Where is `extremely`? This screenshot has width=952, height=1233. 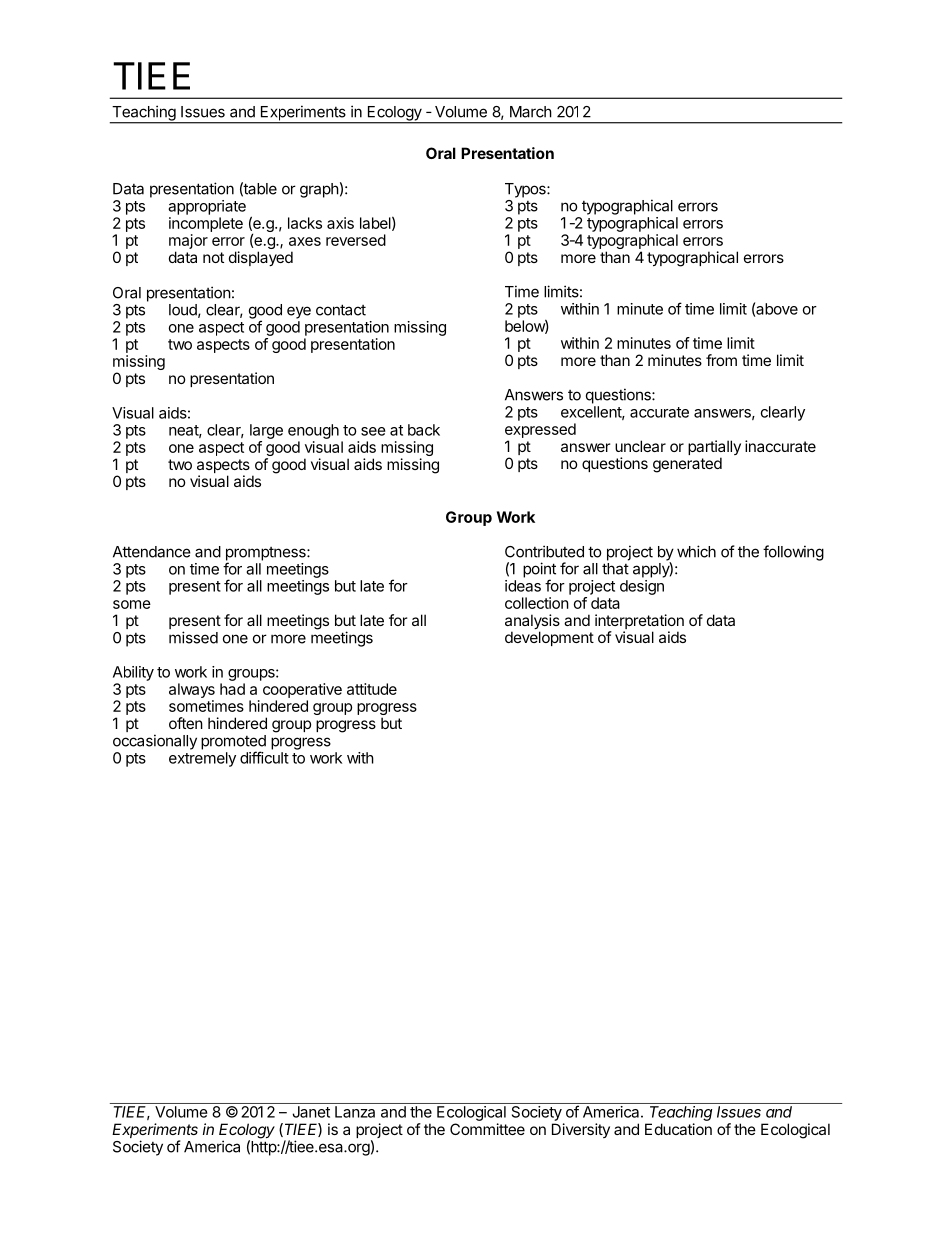
extremely is located at coordinates (202, 759).
